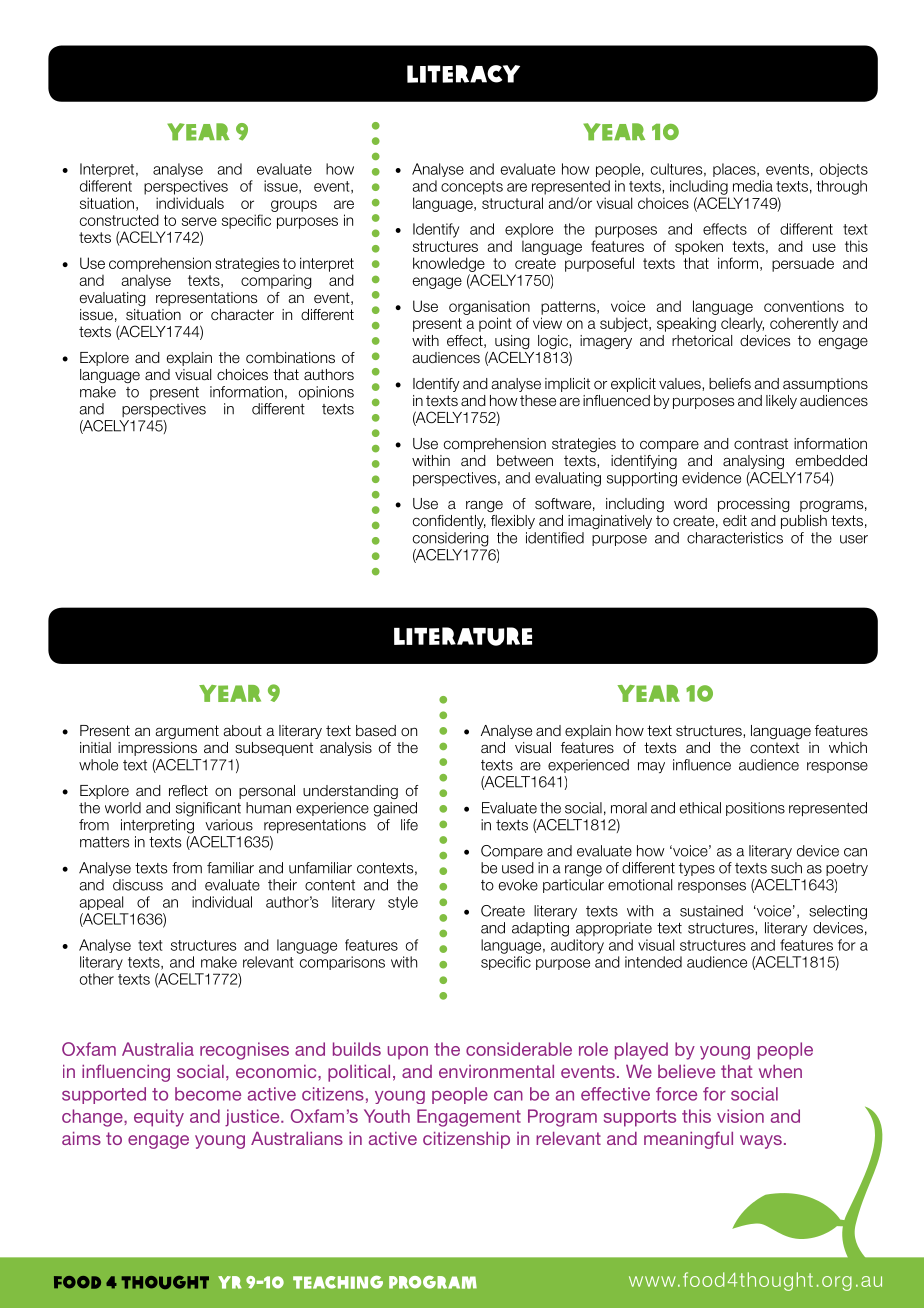 Image resolution: width=924 pixels, height=1308 pixels. I want to click on TEACHING, so click(338, 1282).
